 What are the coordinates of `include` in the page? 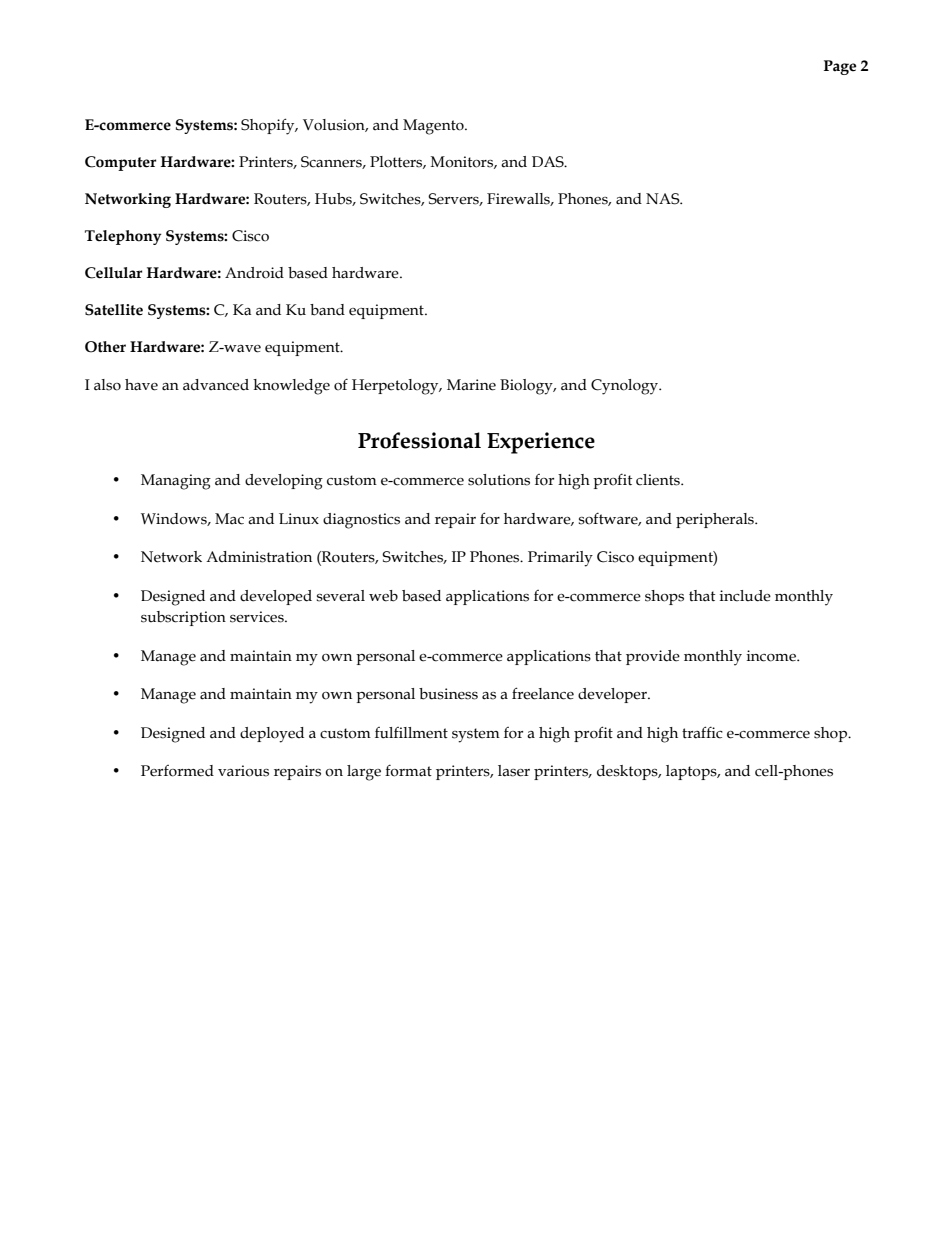 It's located at (745, 596).
